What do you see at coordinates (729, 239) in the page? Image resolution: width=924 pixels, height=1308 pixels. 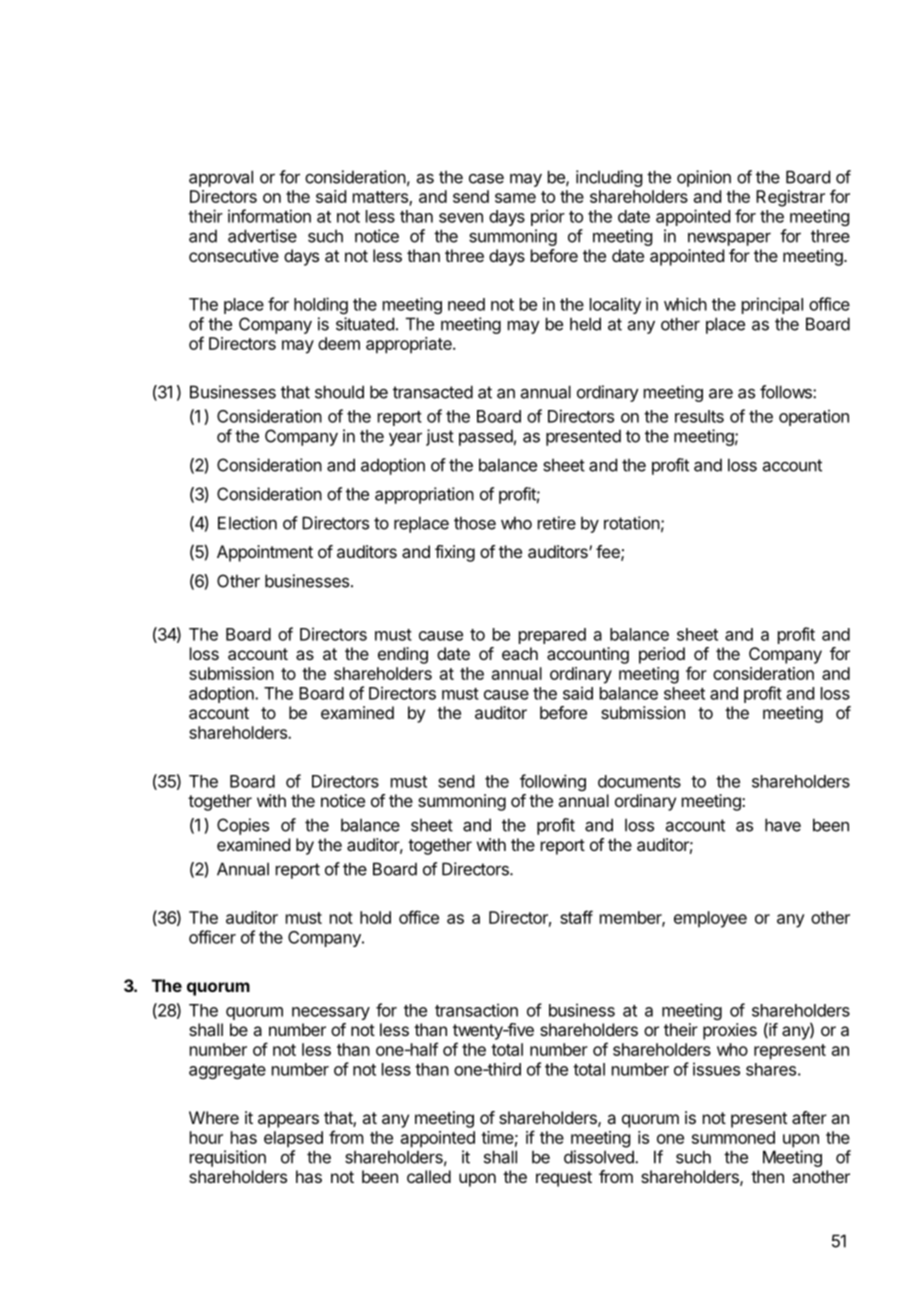 I see `newspaper` at bounding box center [729, 239].
